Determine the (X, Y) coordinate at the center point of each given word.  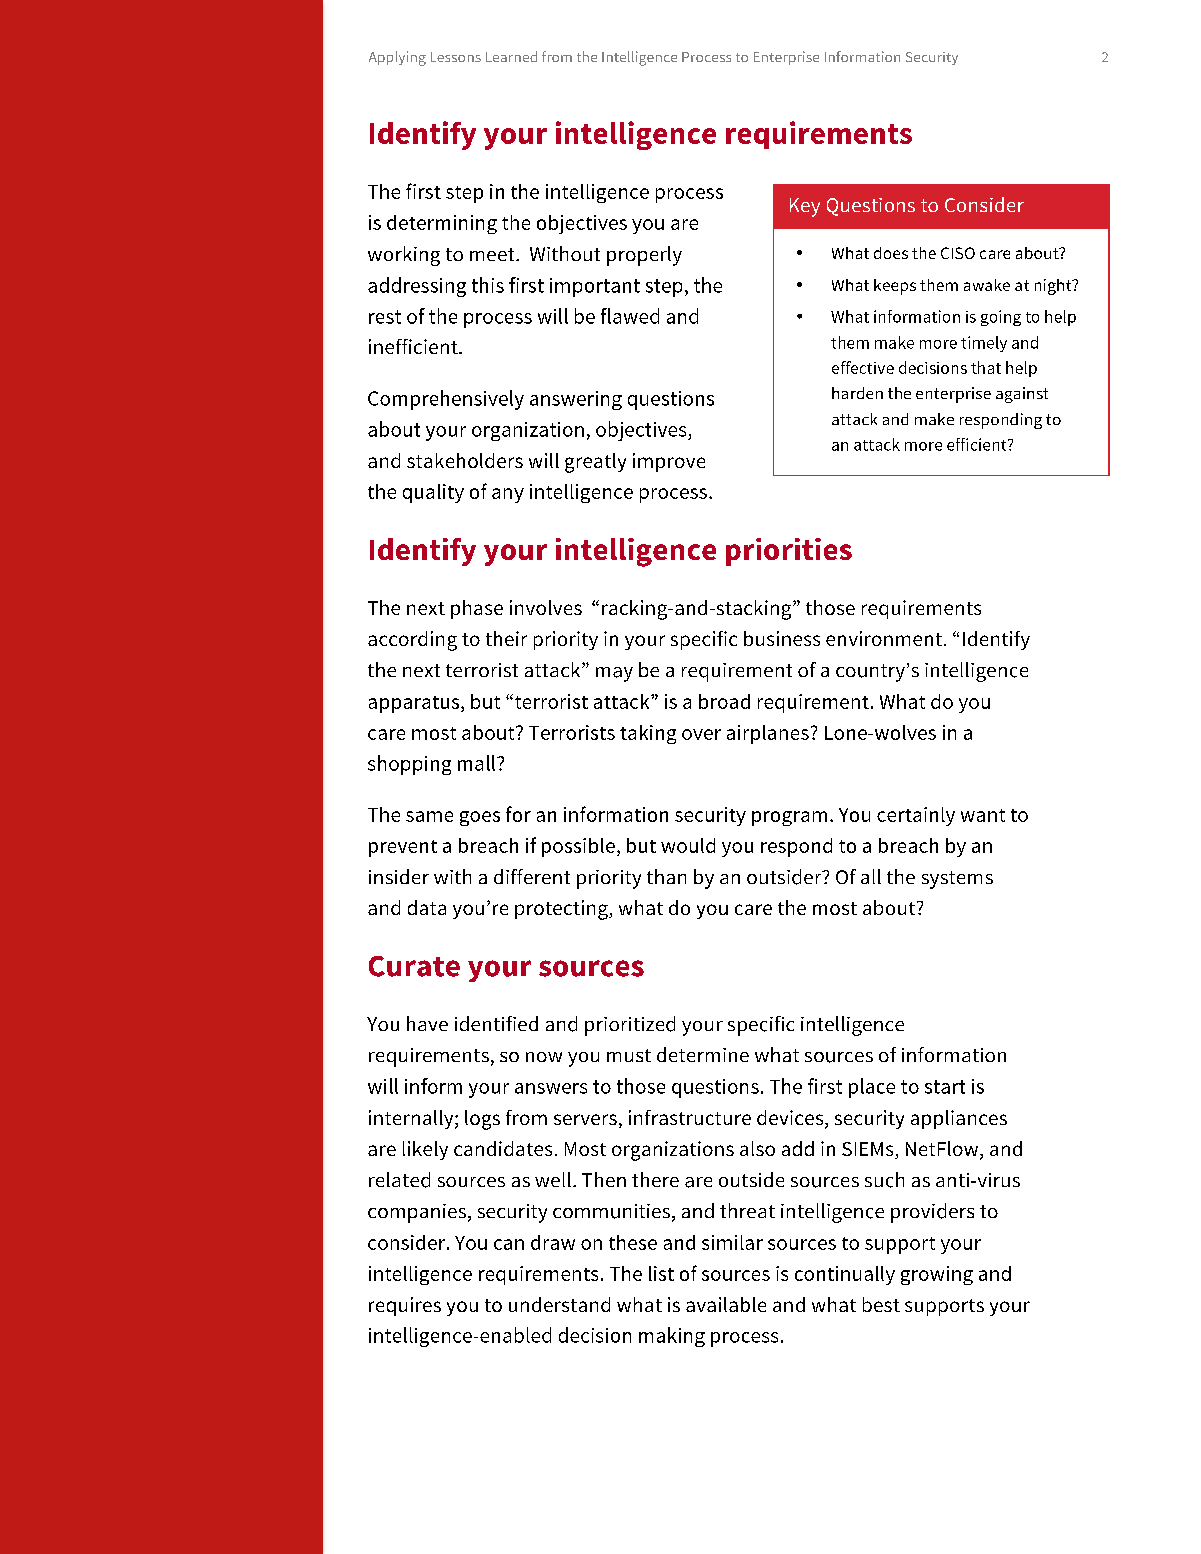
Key (805, 207)
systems (957, 880)
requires (405, 1306)
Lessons (456, 57)
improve (669, 462)
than (666, 876)
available (726, 1304)
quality (433, 493)
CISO (958, 253)
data (427, 907)
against (1022, 395)
